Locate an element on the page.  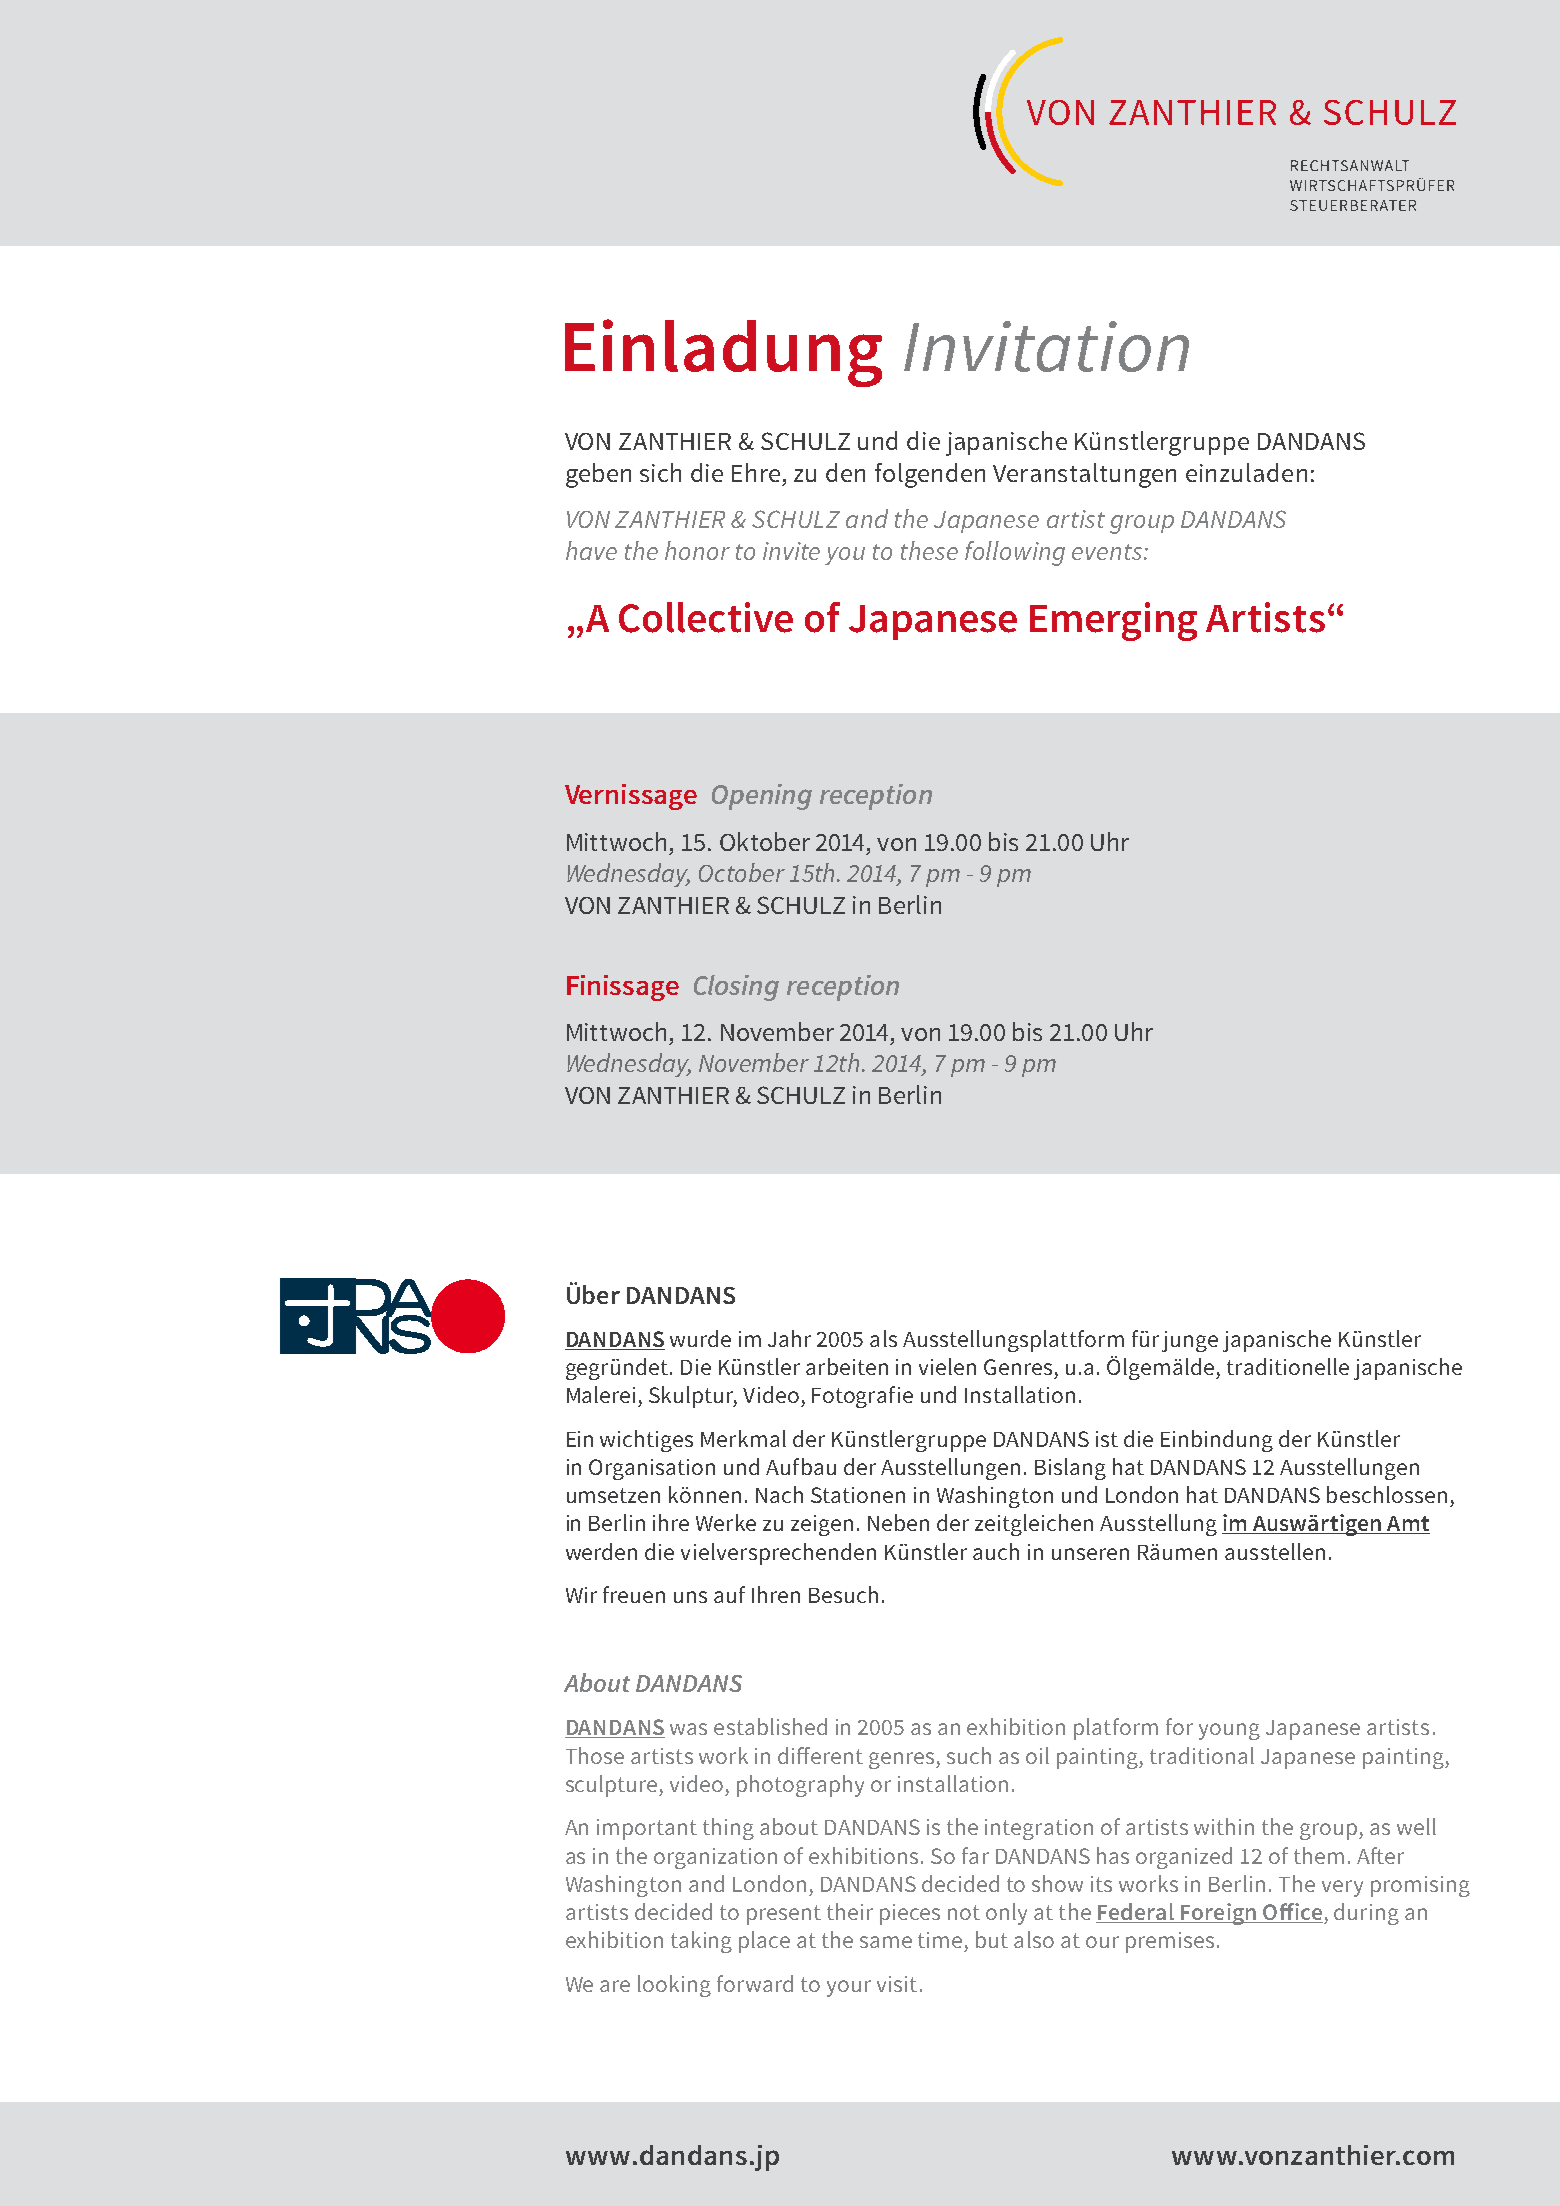
but is located at coordinates (992, 1939).
